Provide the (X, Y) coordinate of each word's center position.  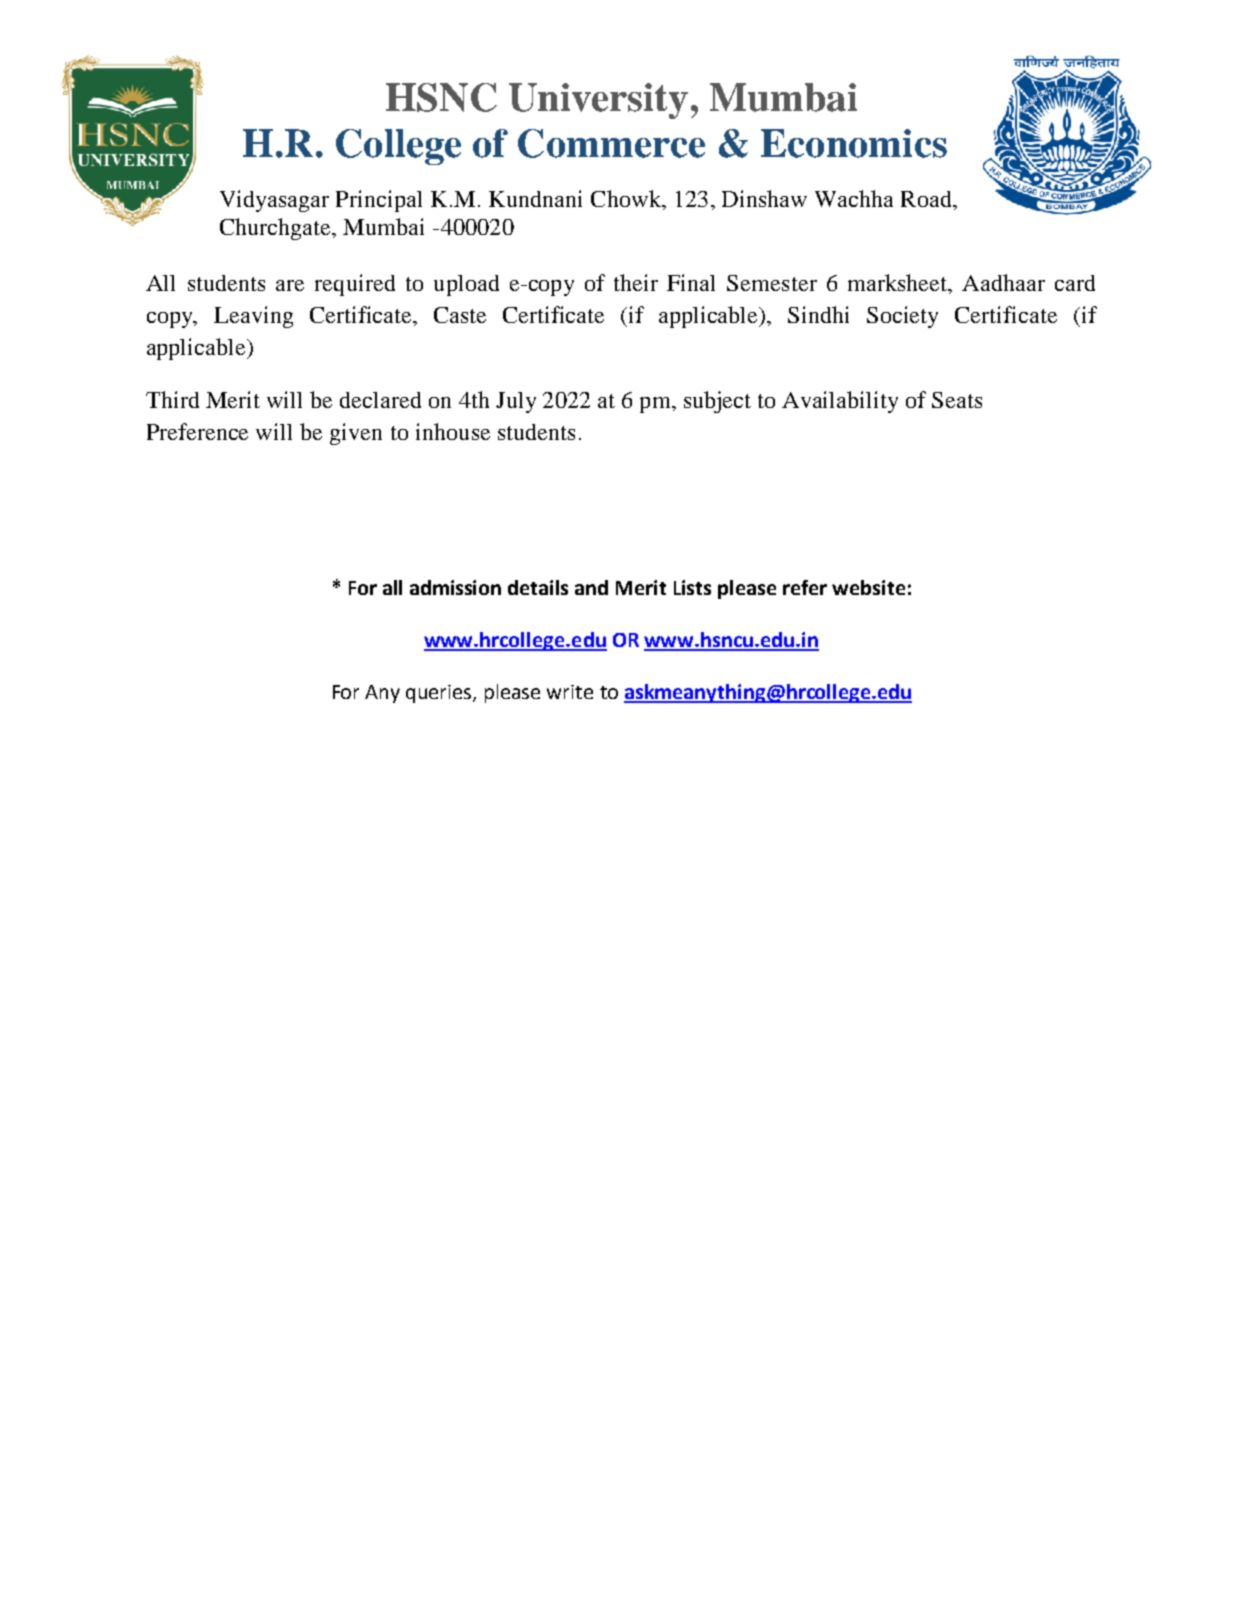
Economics (854, 143)
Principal (379, 201)
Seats (957, 400)
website (868, 587)
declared (380, 400)
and (591, 587)
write (570, 692)
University (598, 101)
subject (717, 402)
